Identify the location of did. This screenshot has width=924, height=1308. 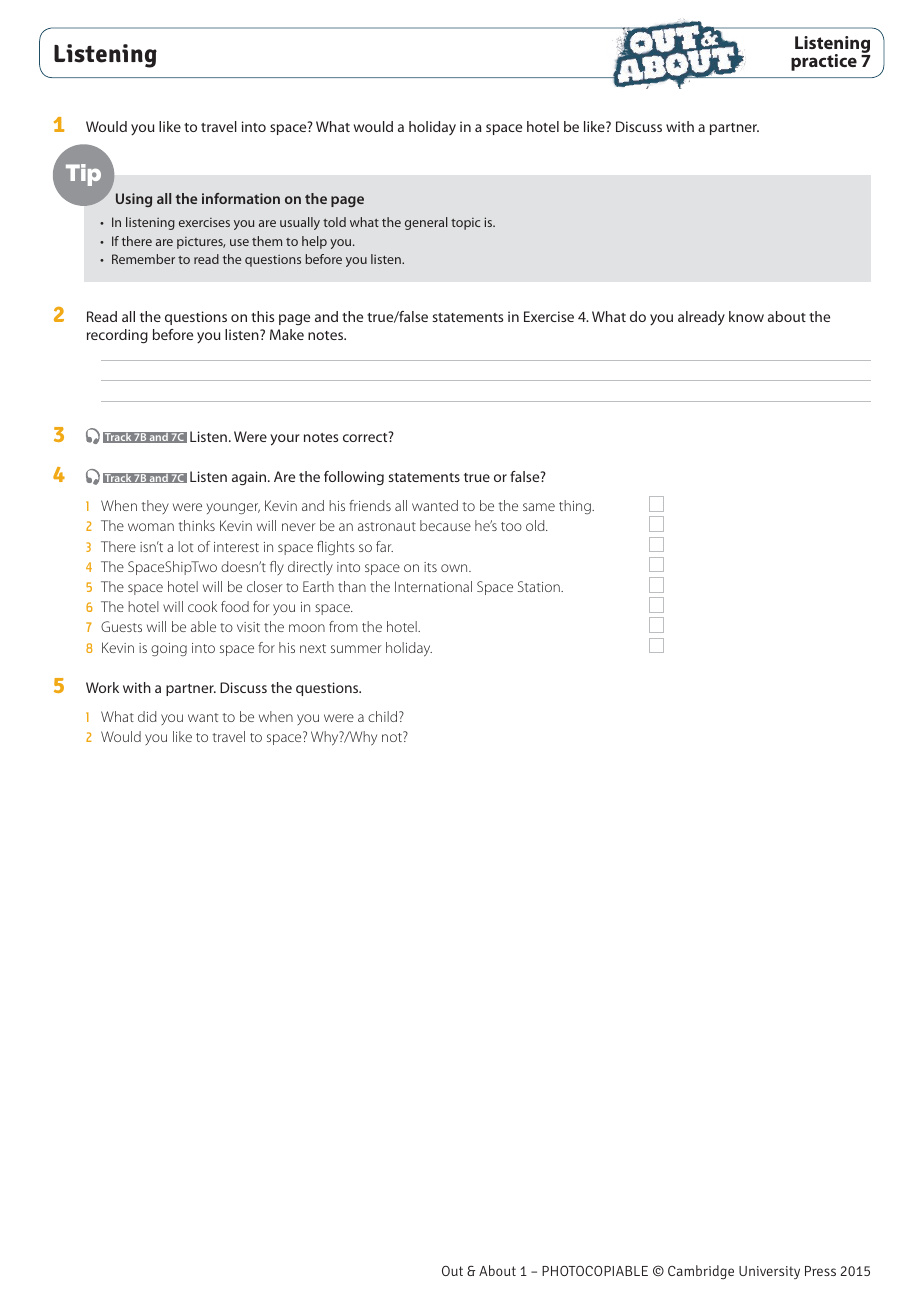
(147, 716).
